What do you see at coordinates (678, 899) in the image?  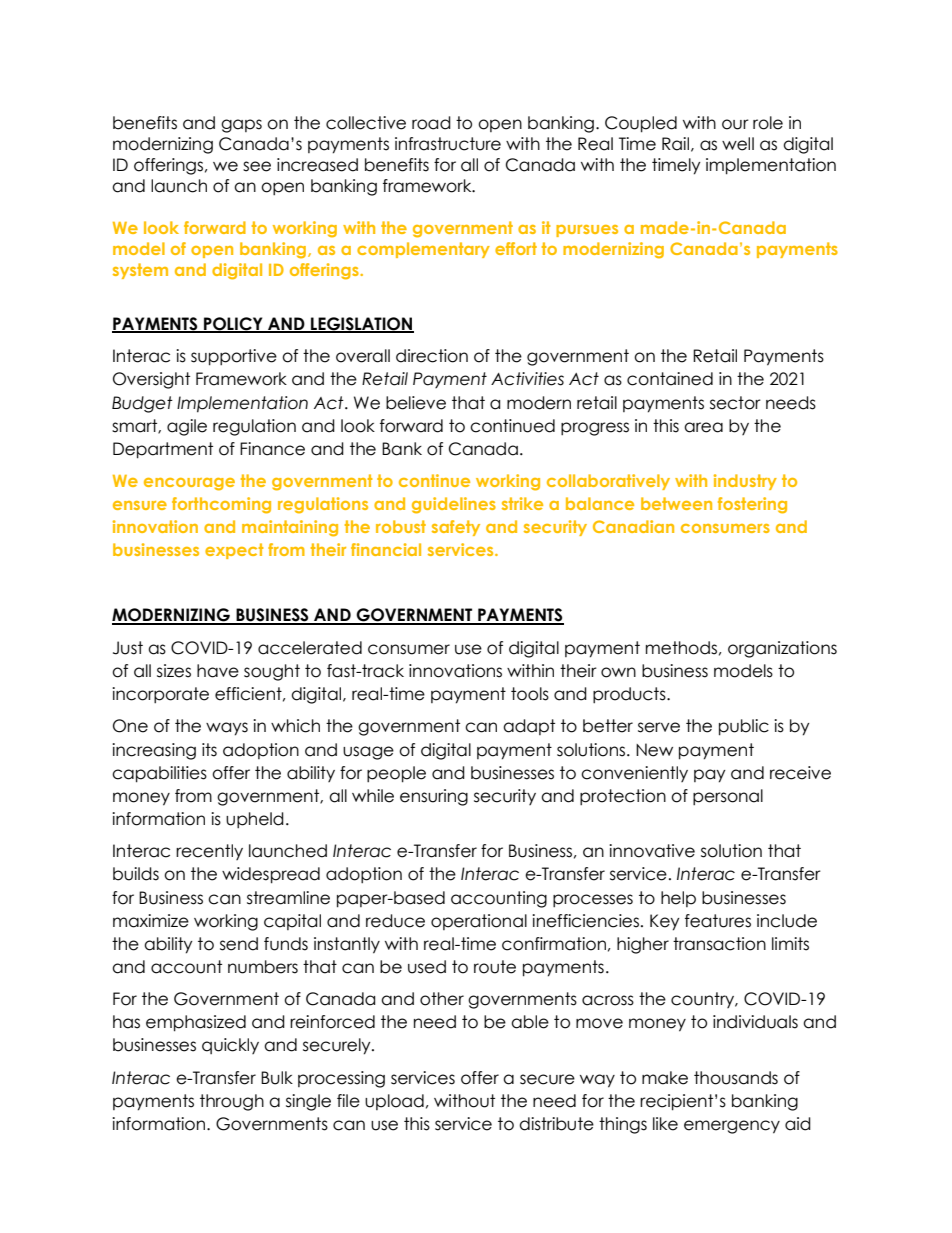 I see `help` at bounding box center [678, 899].
